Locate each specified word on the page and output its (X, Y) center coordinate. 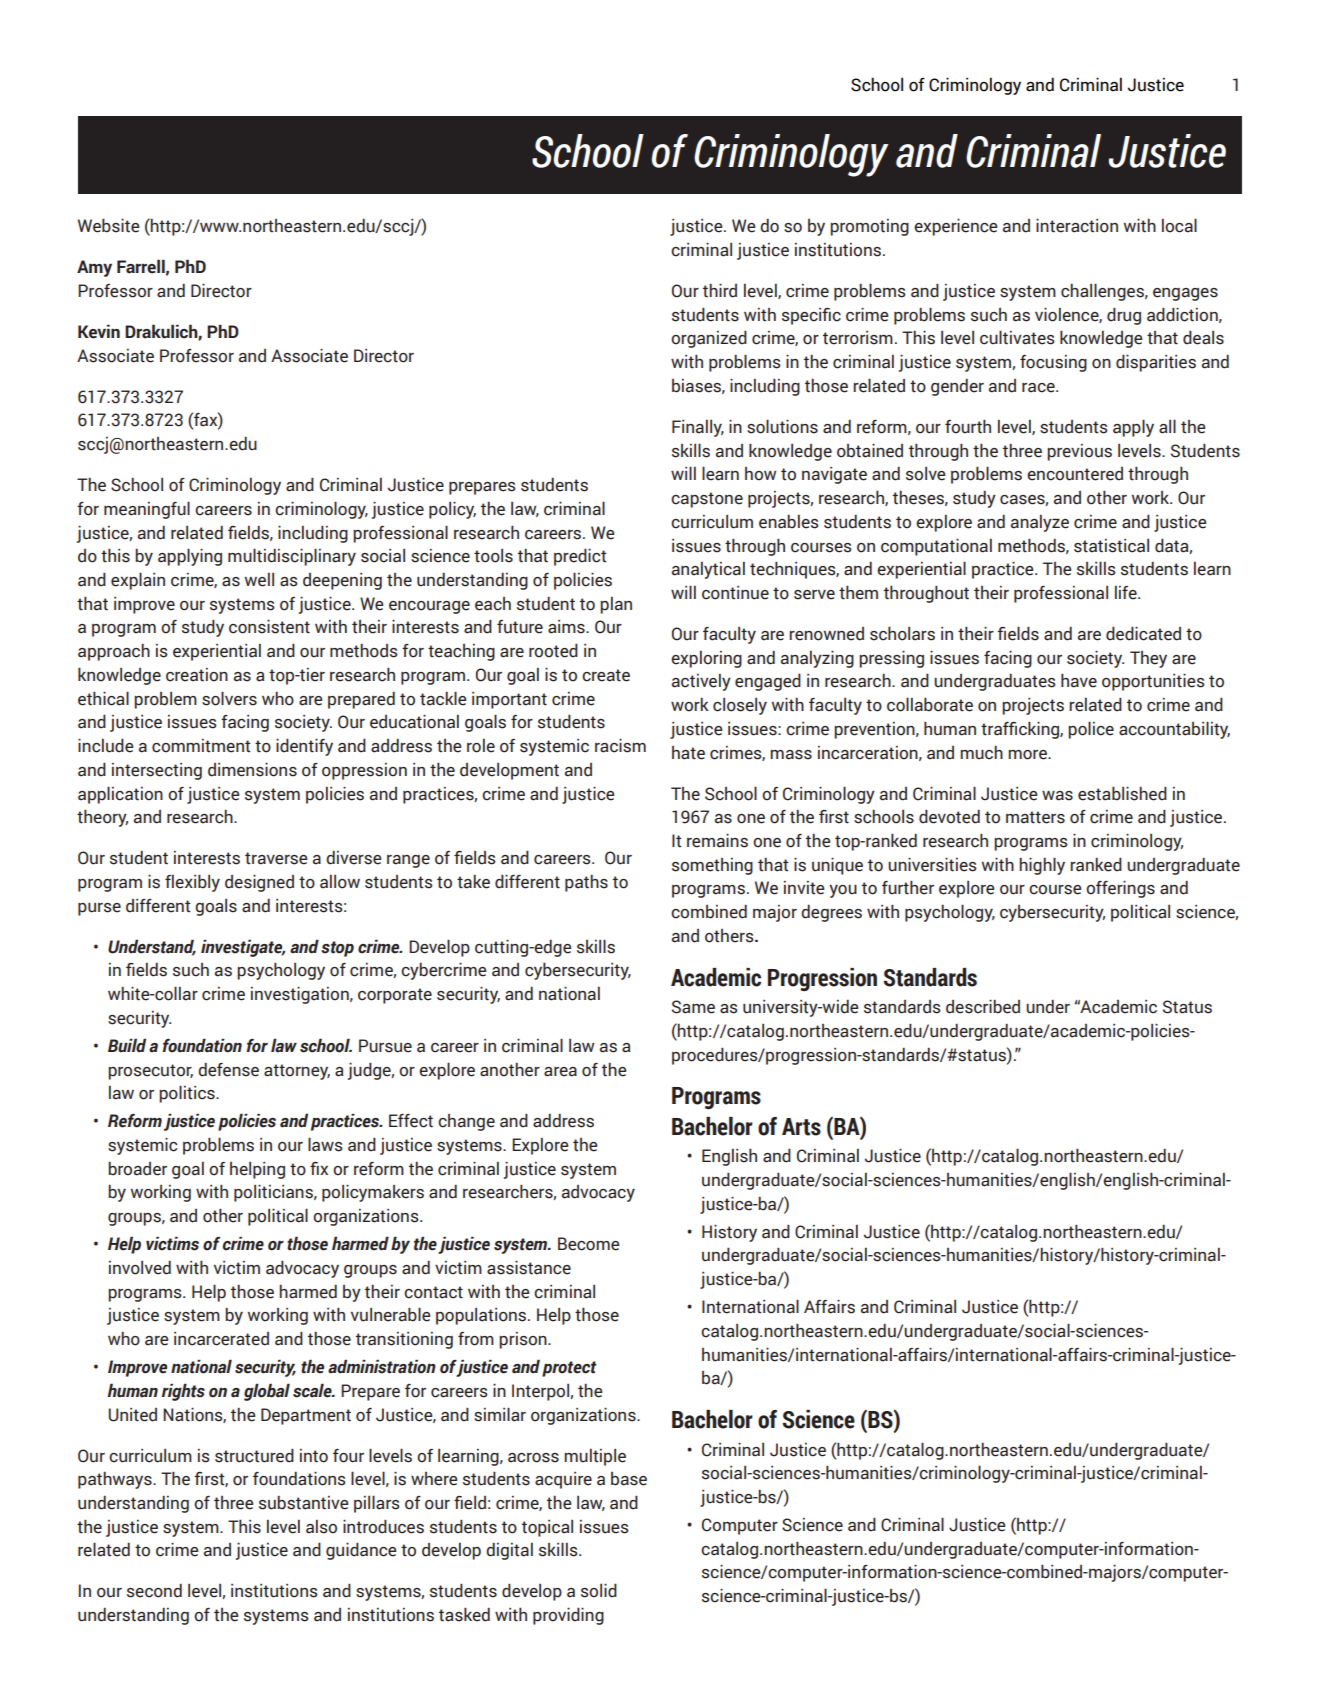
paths (586, 883)
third (720, 290)
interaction (1077, 226)
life (1127, 593)
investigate (243, 948)
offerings (1120, 889)
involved (140, 1268)
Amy (94, 268)
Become (588, 1244)
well (259, 580)
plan (616, 605)
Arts (801, 1127)
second (154, 1591)
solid (599, 1590)
